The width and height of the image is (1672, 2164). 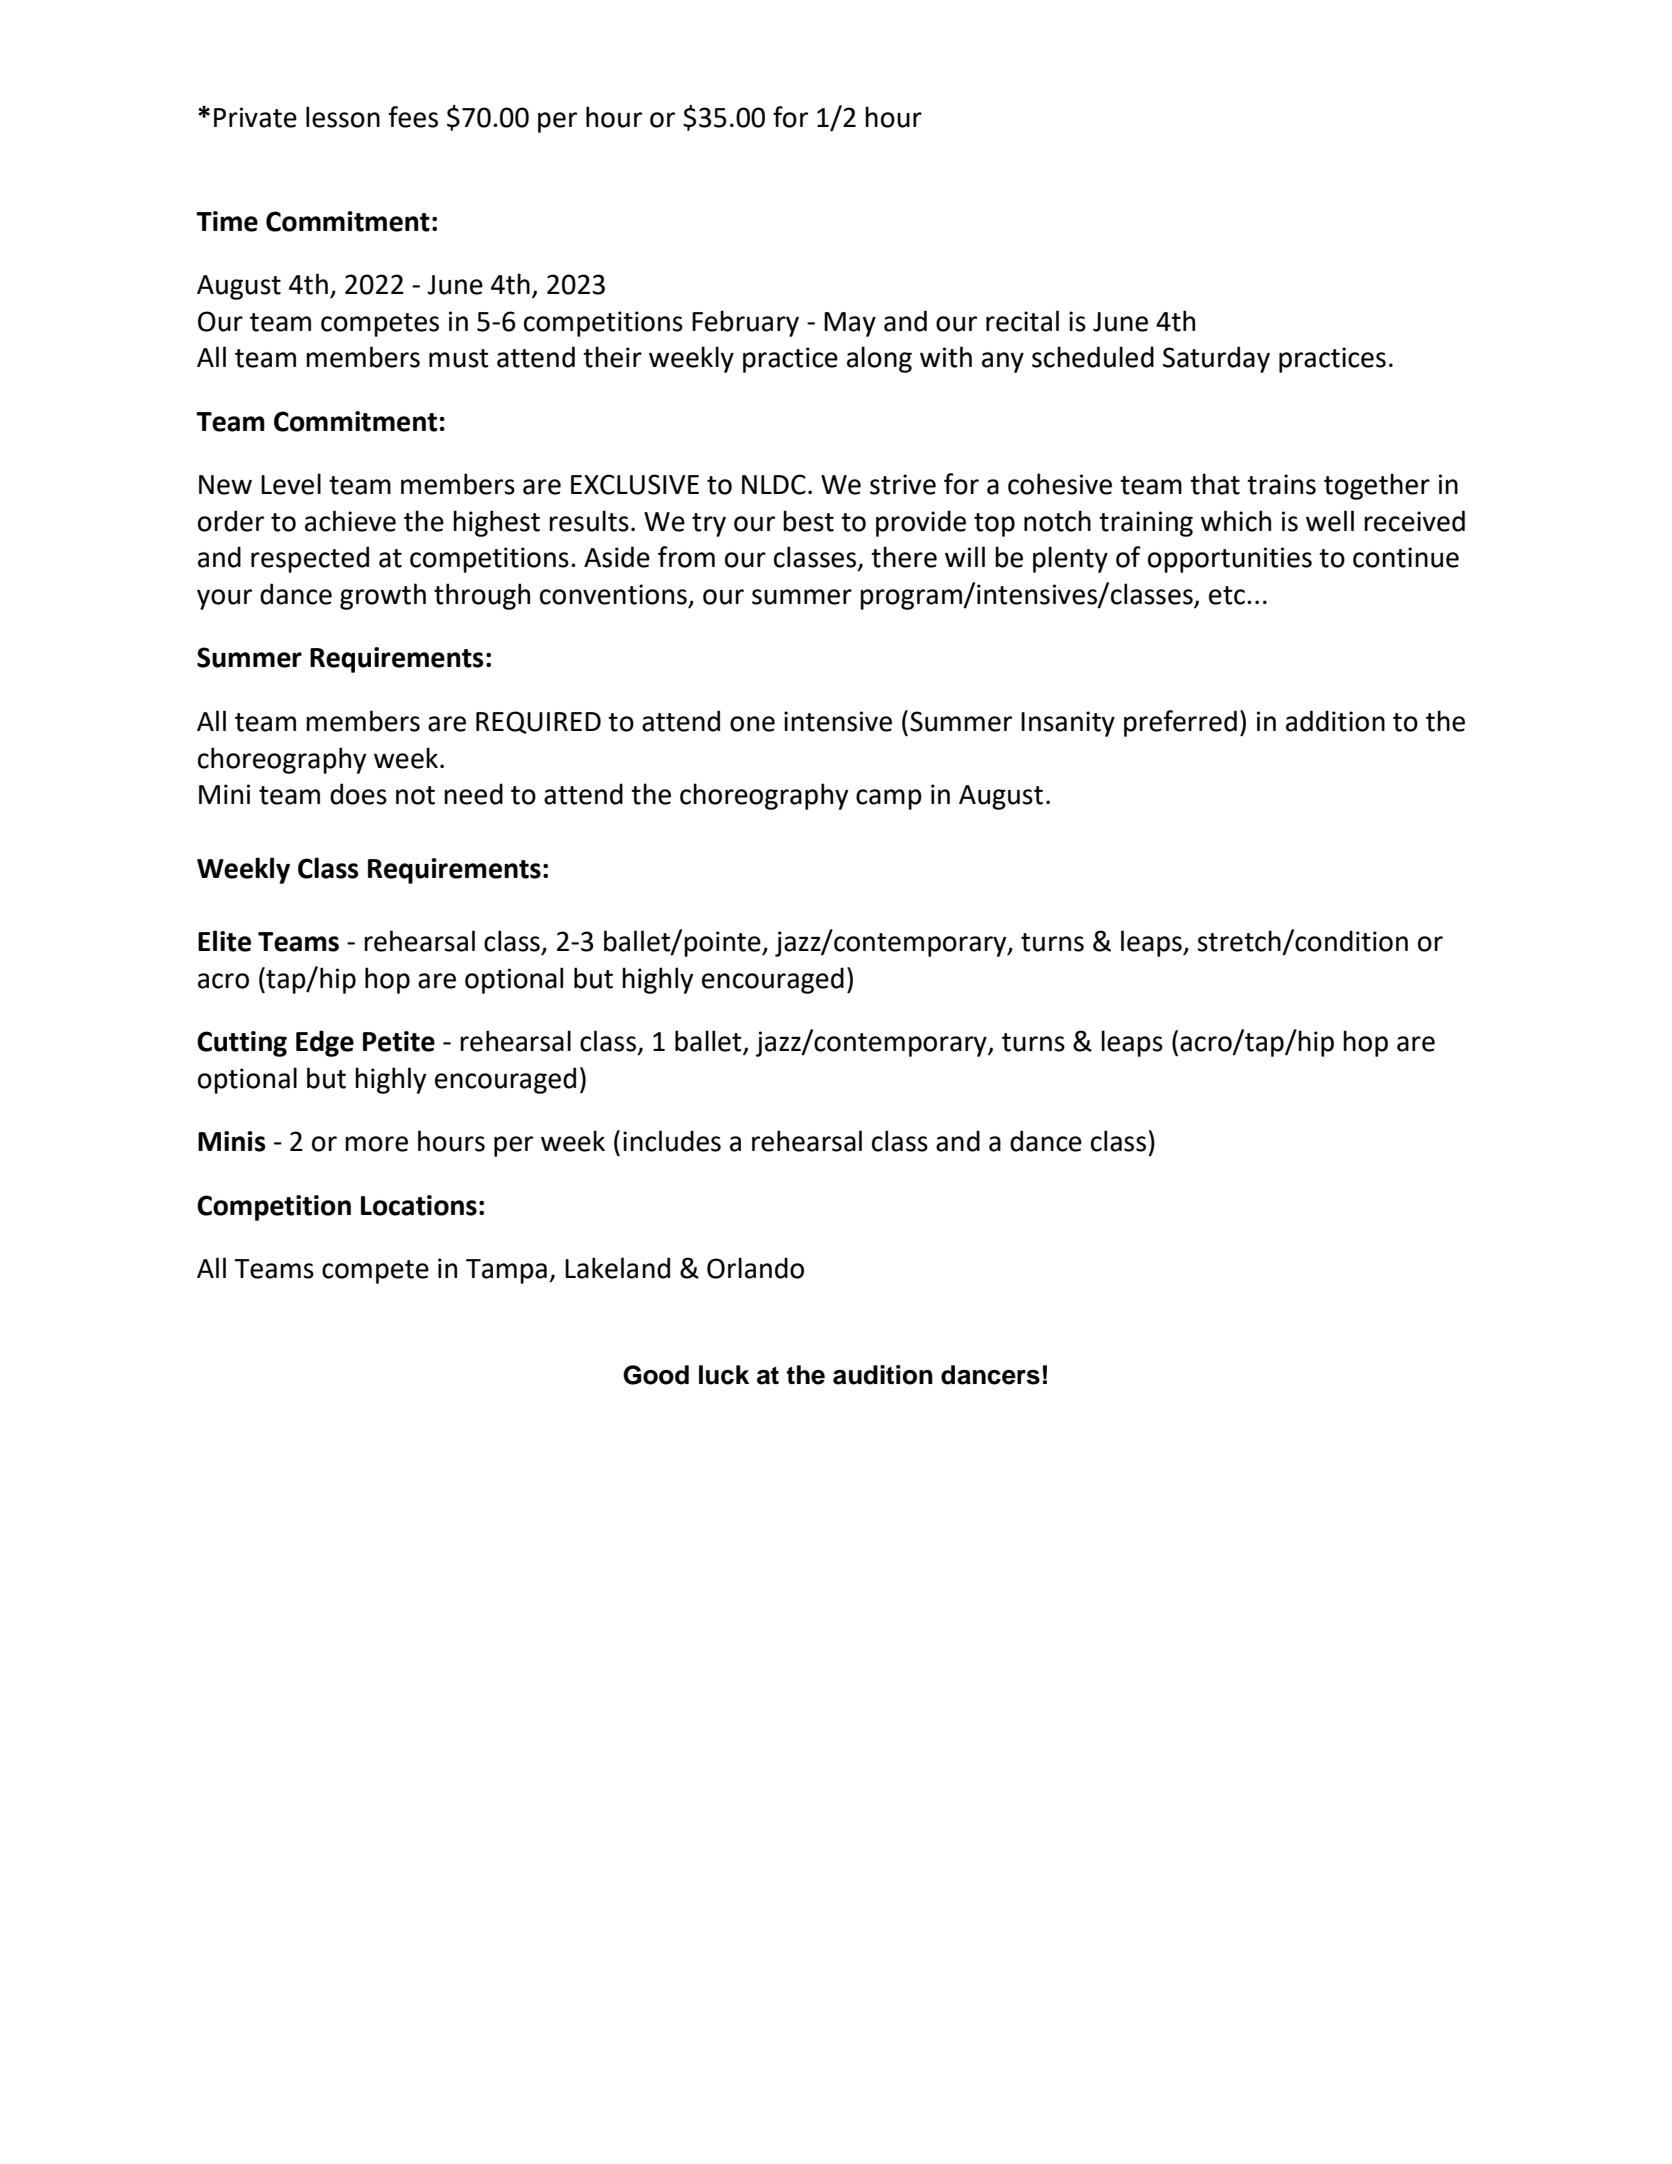 What do you see at coordinates (752, 724) in the image?
I see `one` at bounding box center [752, 724].
